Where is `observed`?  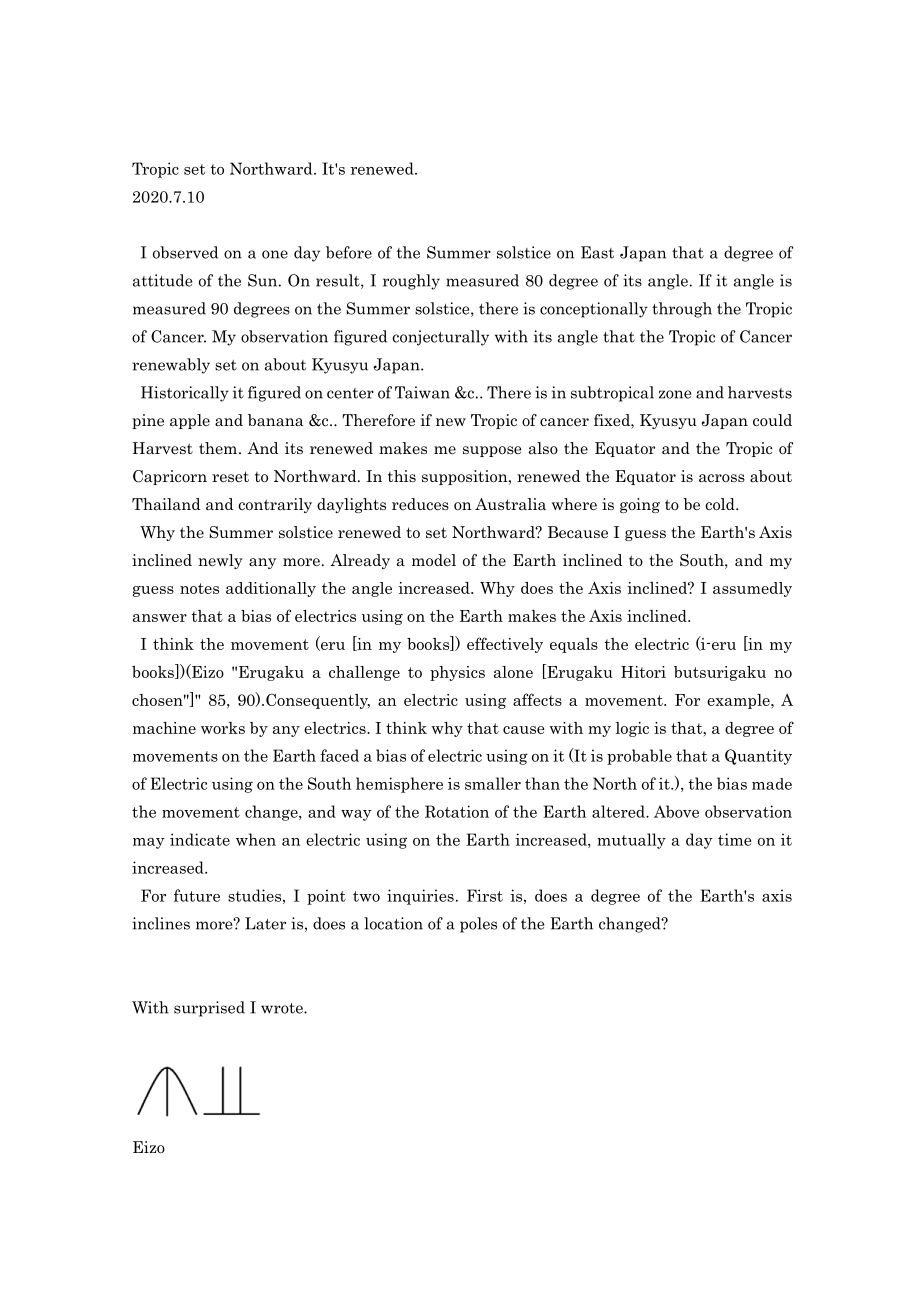
observed is located at coordinates (185, 252).
